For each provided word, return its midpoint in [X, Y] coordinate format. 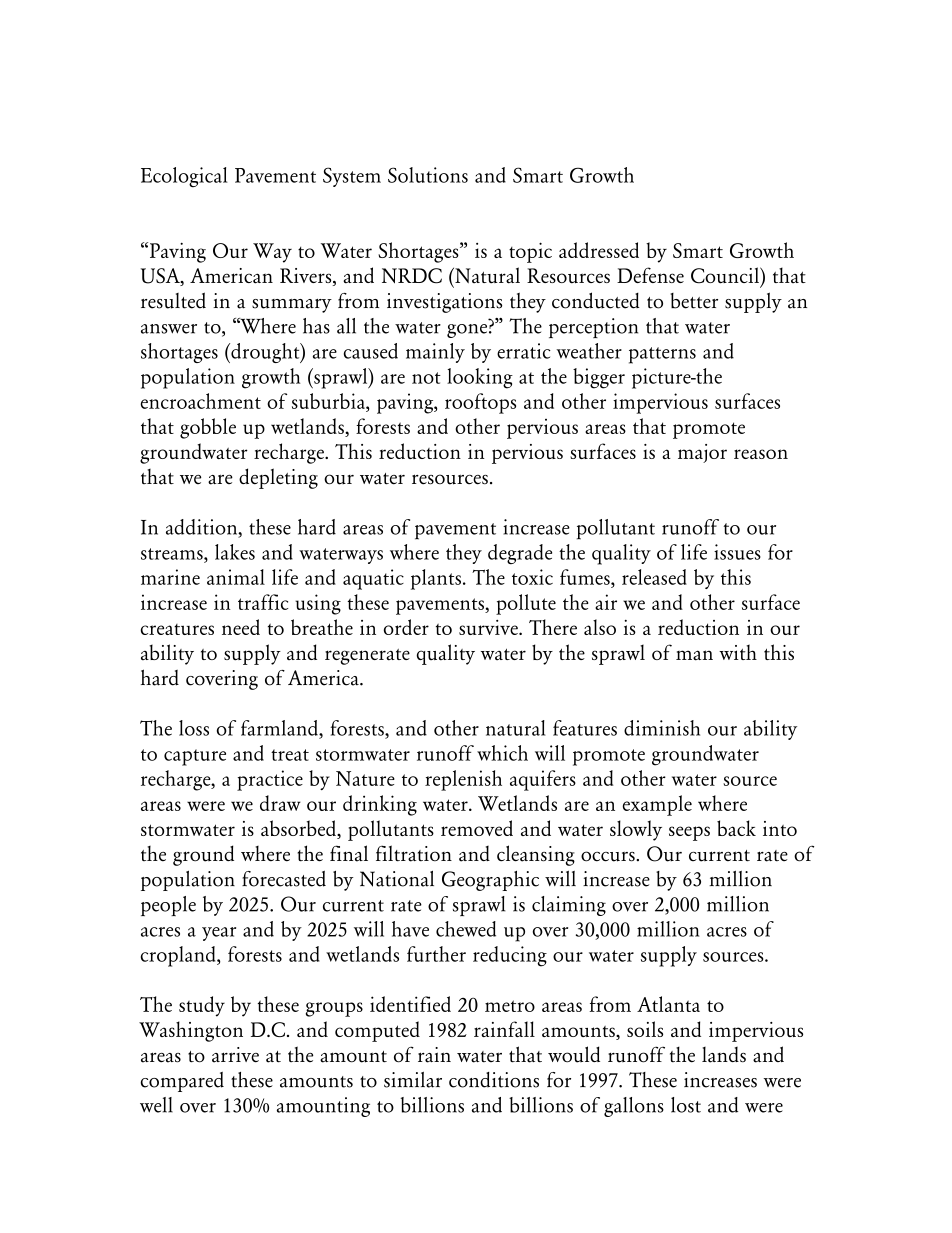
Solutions [428, 175]
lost [686, 1105]
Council [726, 275]
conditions [494, 1080]
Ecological [184, 177]
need [241, 627]
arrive [235, 1055]
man [694, 655]
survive [489, 627]
